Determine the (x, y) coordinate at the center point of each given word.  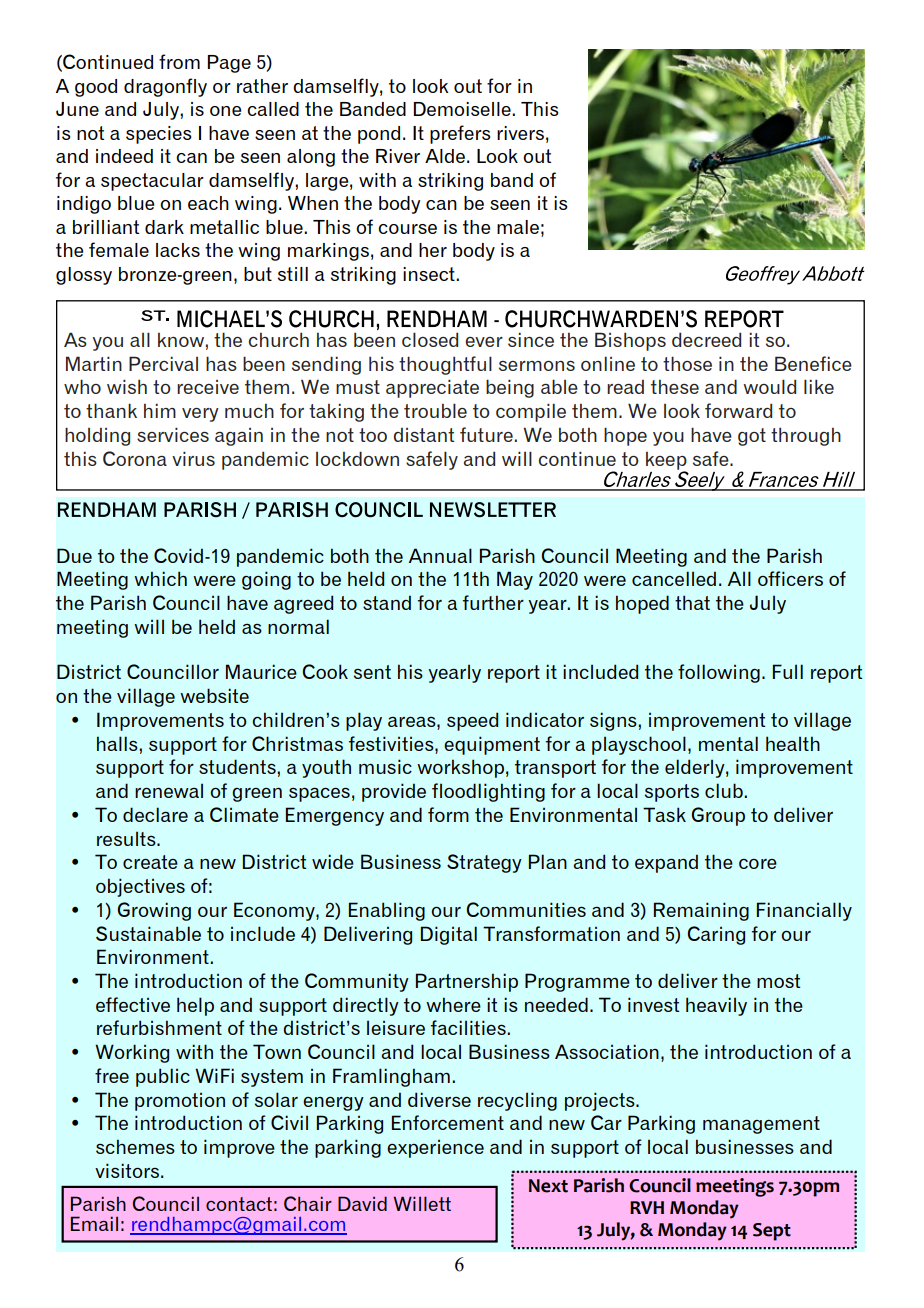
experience (435, 1149)
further (493, 602)
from (179, 61)
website (214, 695)
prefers (460, 134)
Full (788, 671)
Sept (772, 1232)
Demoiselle (463, 109)
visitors (128, 1170)
